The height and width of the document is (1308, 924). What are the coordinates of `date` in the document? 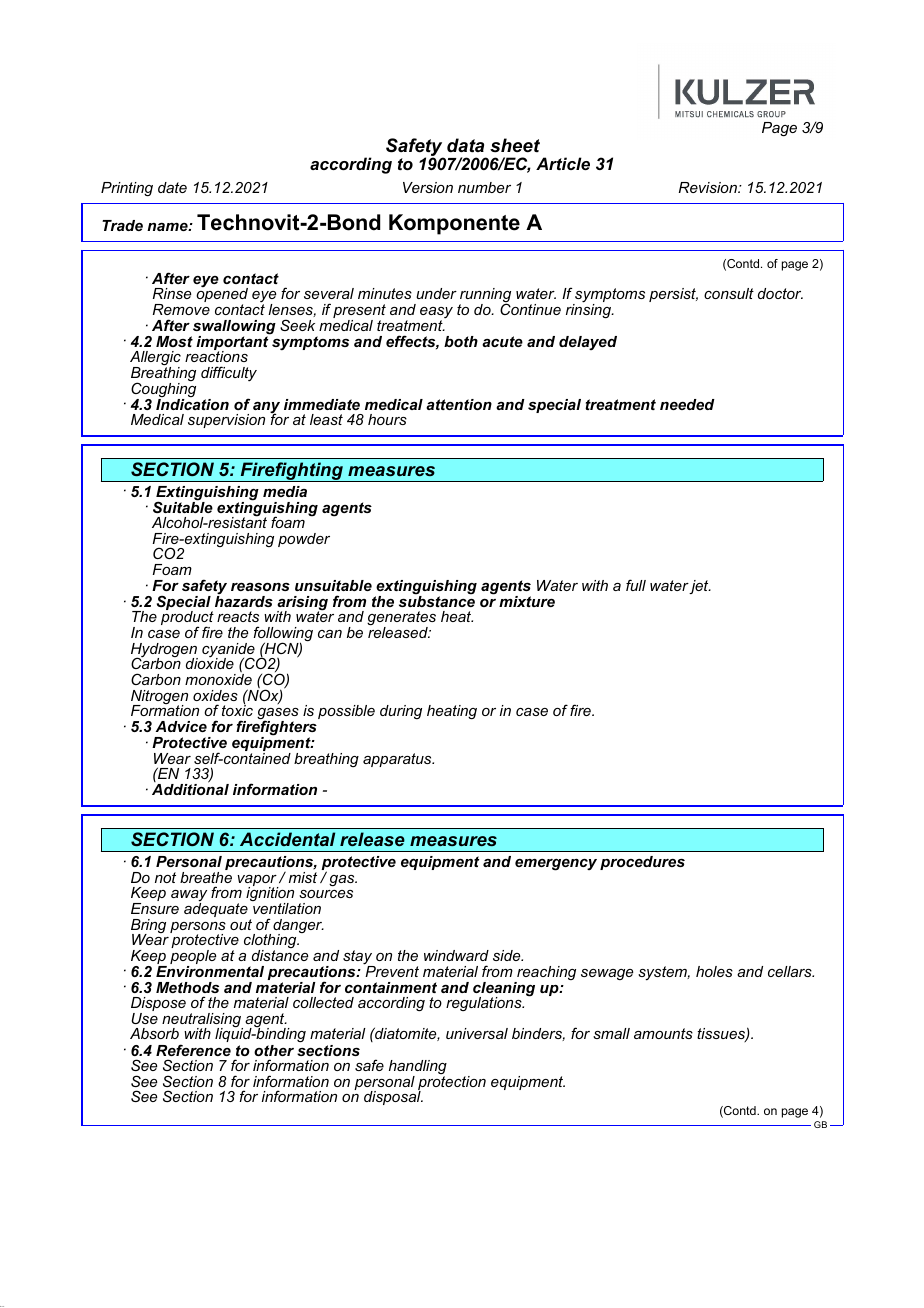 It's located at (172, 187).
